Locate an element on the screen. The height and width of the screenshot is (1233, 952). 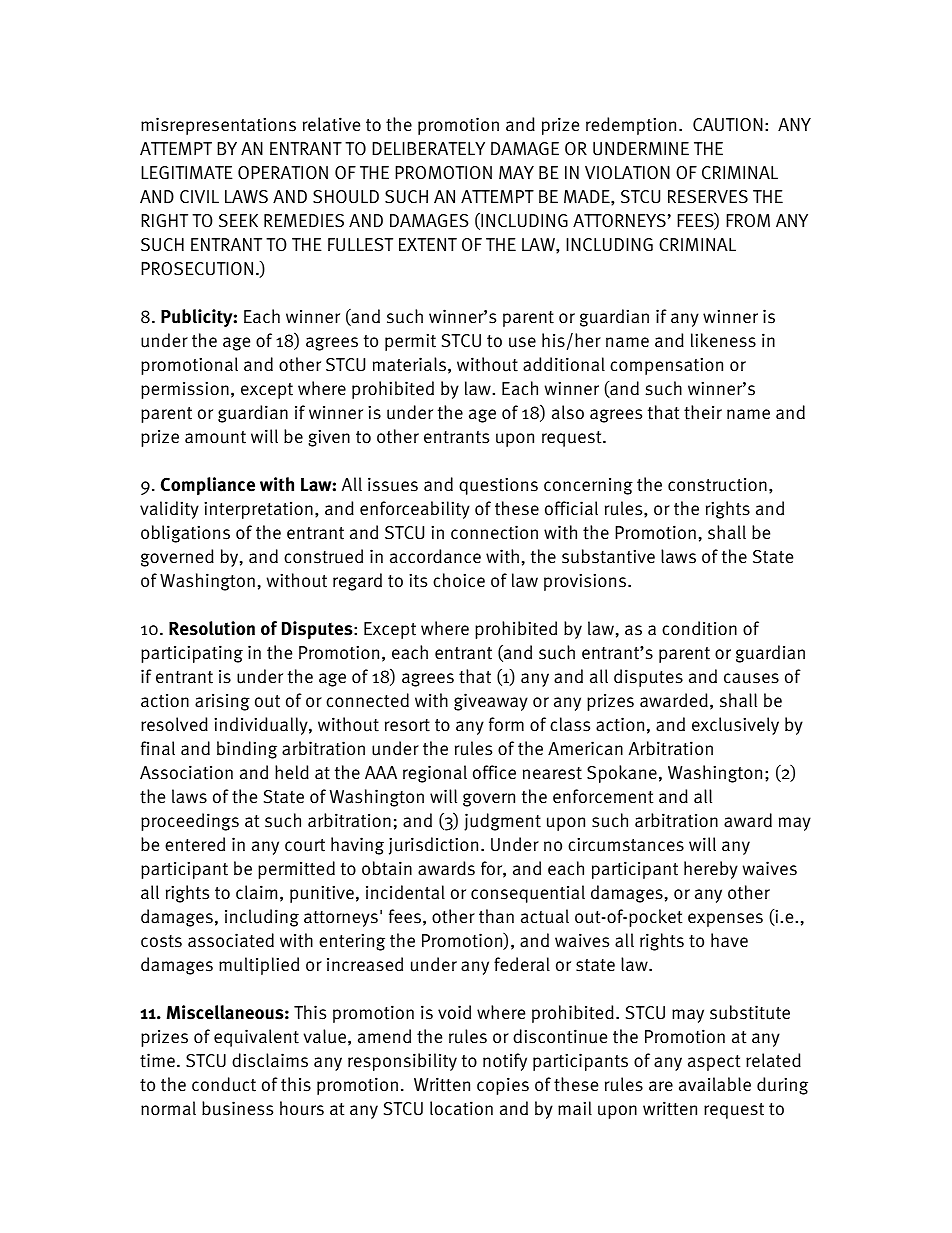
CAUTION is located at coordinates (728, 125).
